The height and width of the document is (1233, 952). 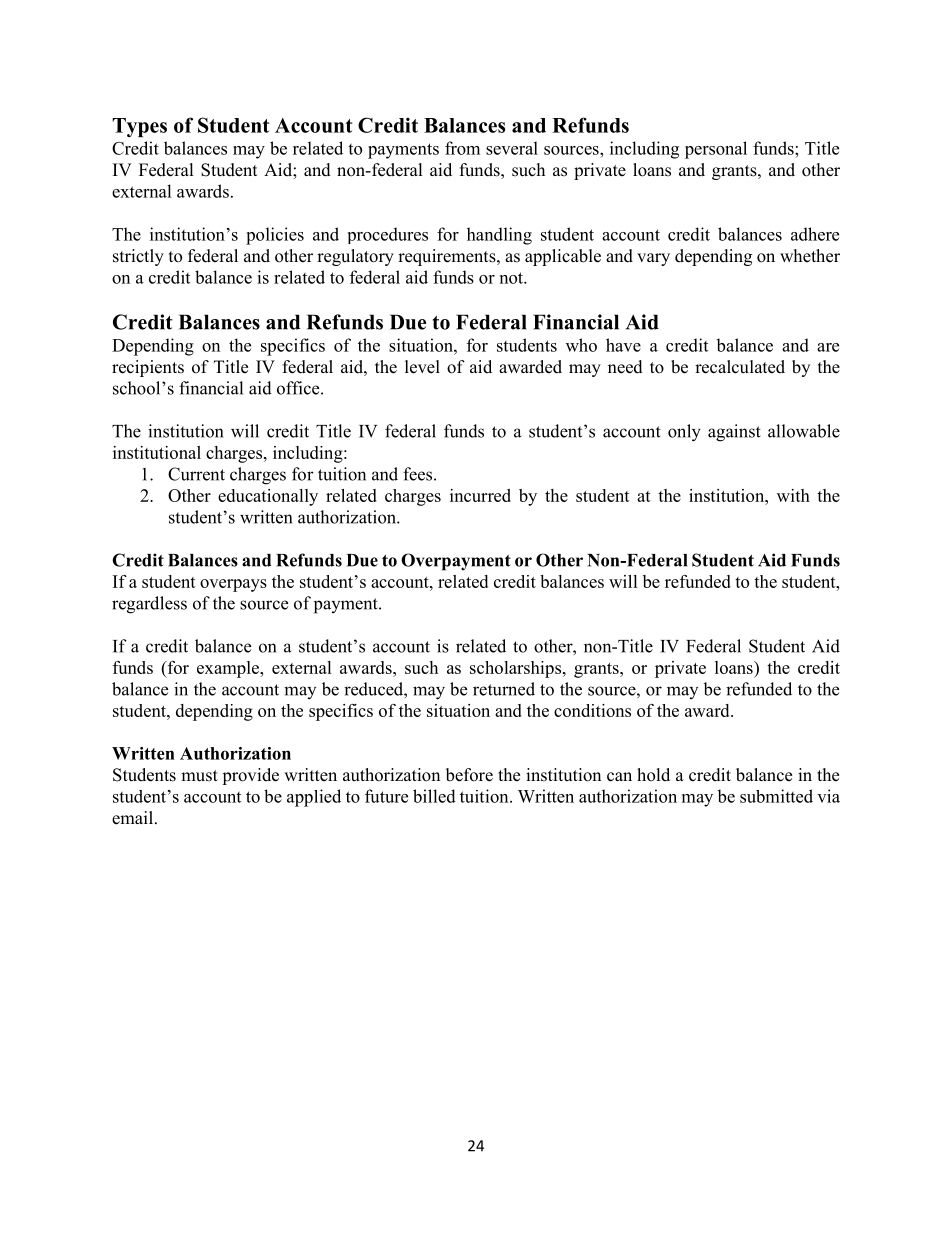 What do you see at coordinates (139, 127) in the document?
I see `Types` at bounding box center [139, 127].
